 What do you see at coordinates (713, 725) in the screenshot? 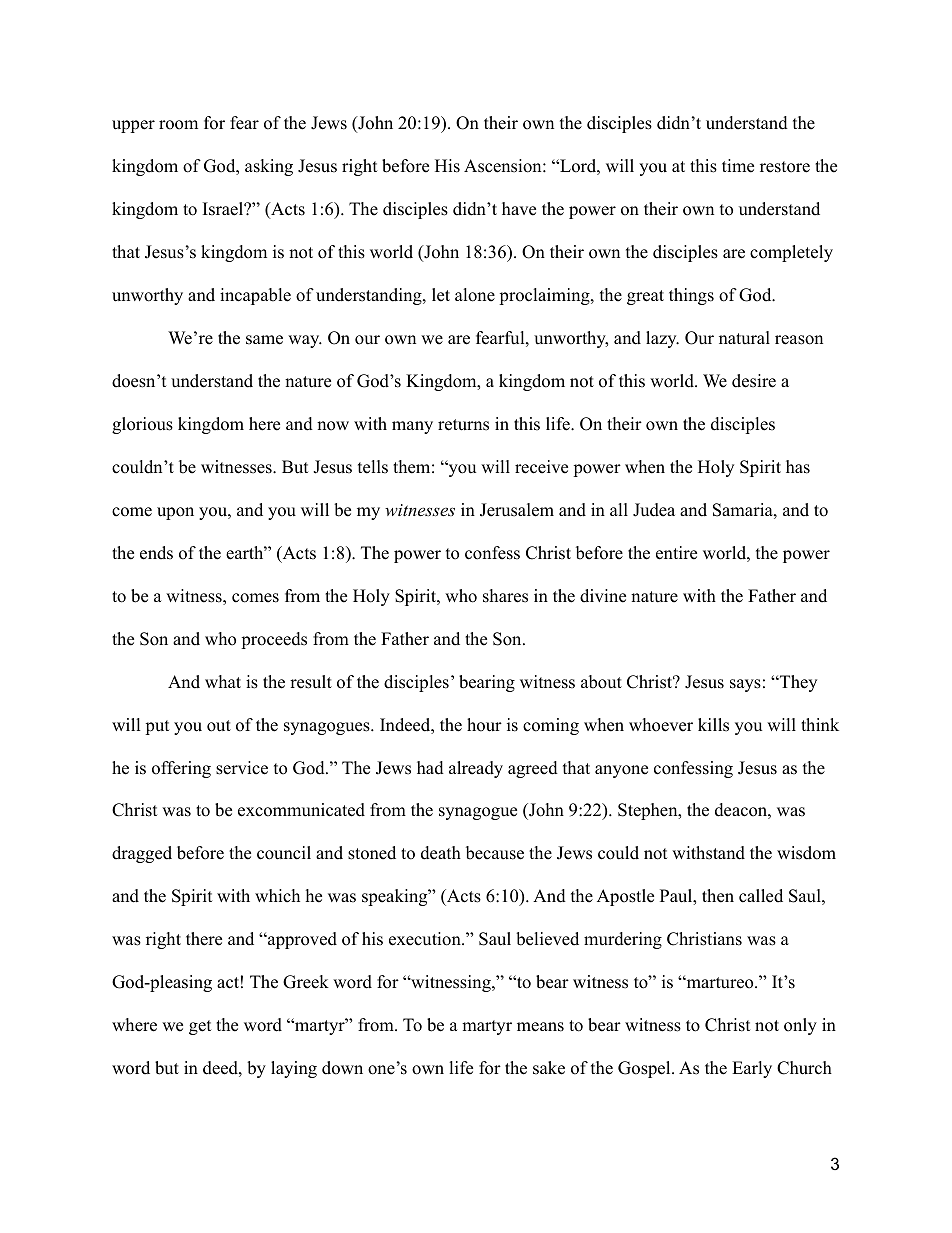
I see `kills` at bounding box center [713, 725].
